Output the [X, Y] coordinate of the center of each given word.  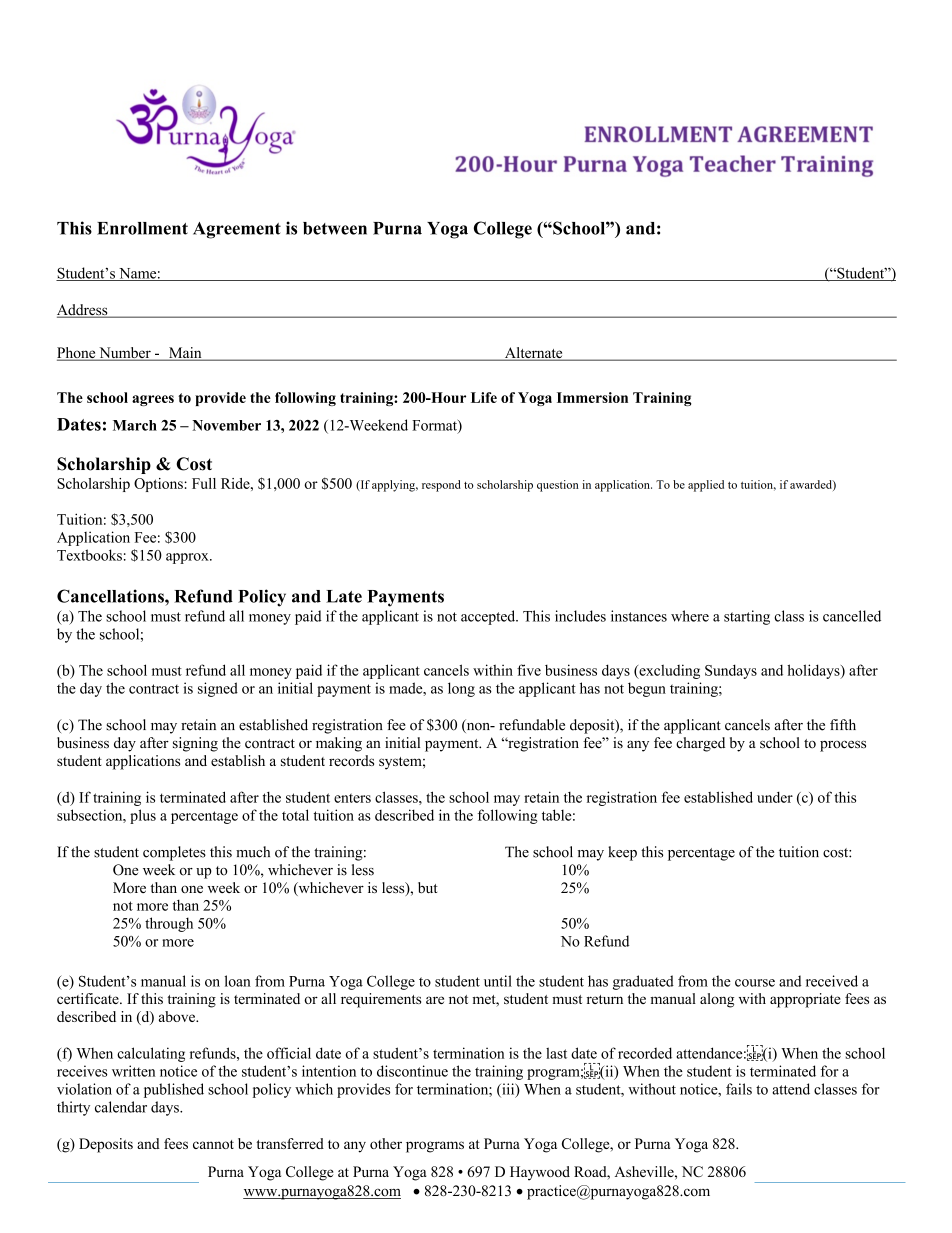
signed [218, 689]
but [428, 887]
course [755, 983]
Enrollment [142, 228]
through [169, 924]
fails [739, 1089]
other [386, 1143]
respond [441, 486]
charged [700, 744]
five [529, 670]
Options [159, 485]
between [335, 228]
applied [706, 486]
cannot [213, 1144]
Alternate [533, 354]
